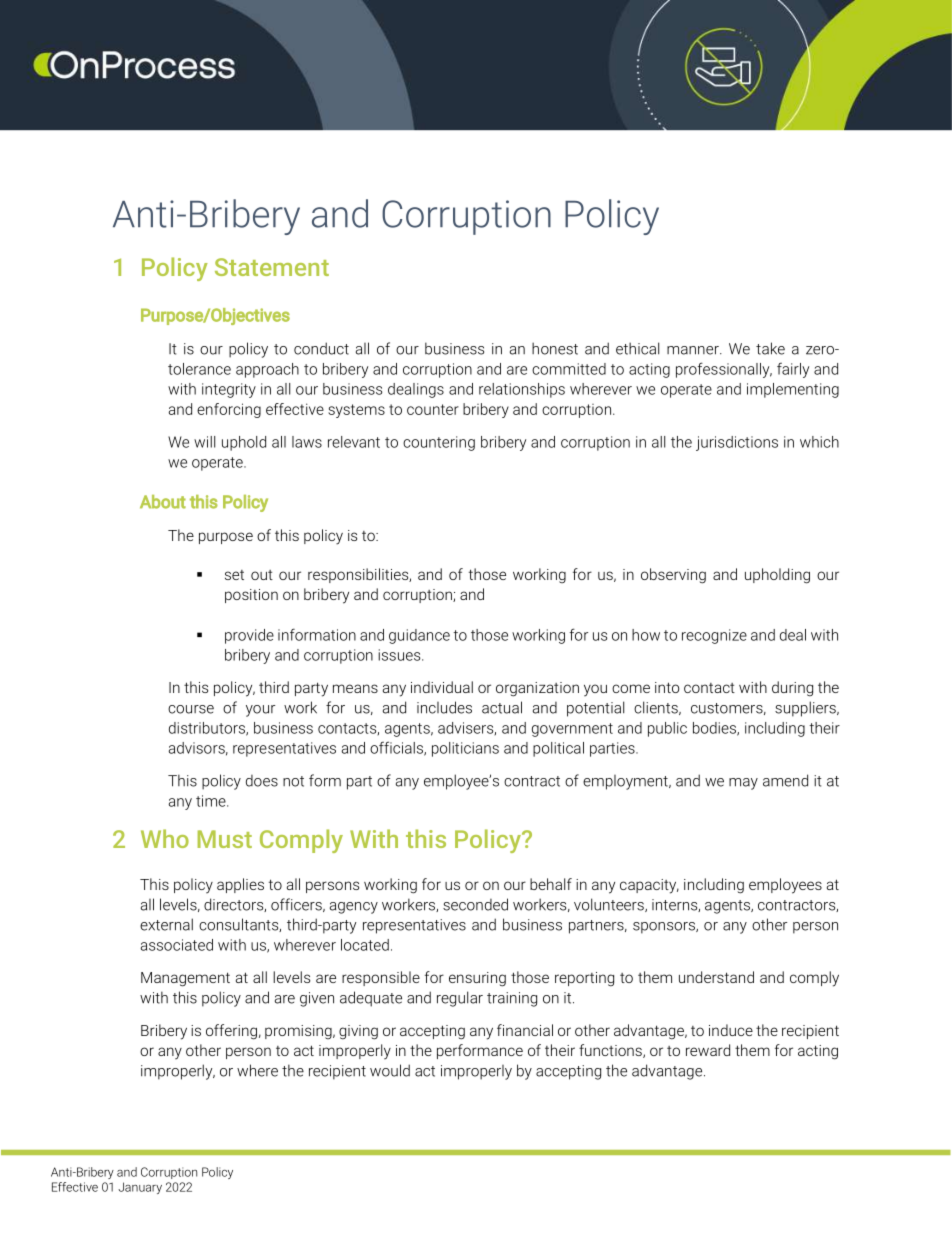  What do you see at coordinates (272, 267) in the screenshot?
I see `Statement` at bounding box center [272, 267].
